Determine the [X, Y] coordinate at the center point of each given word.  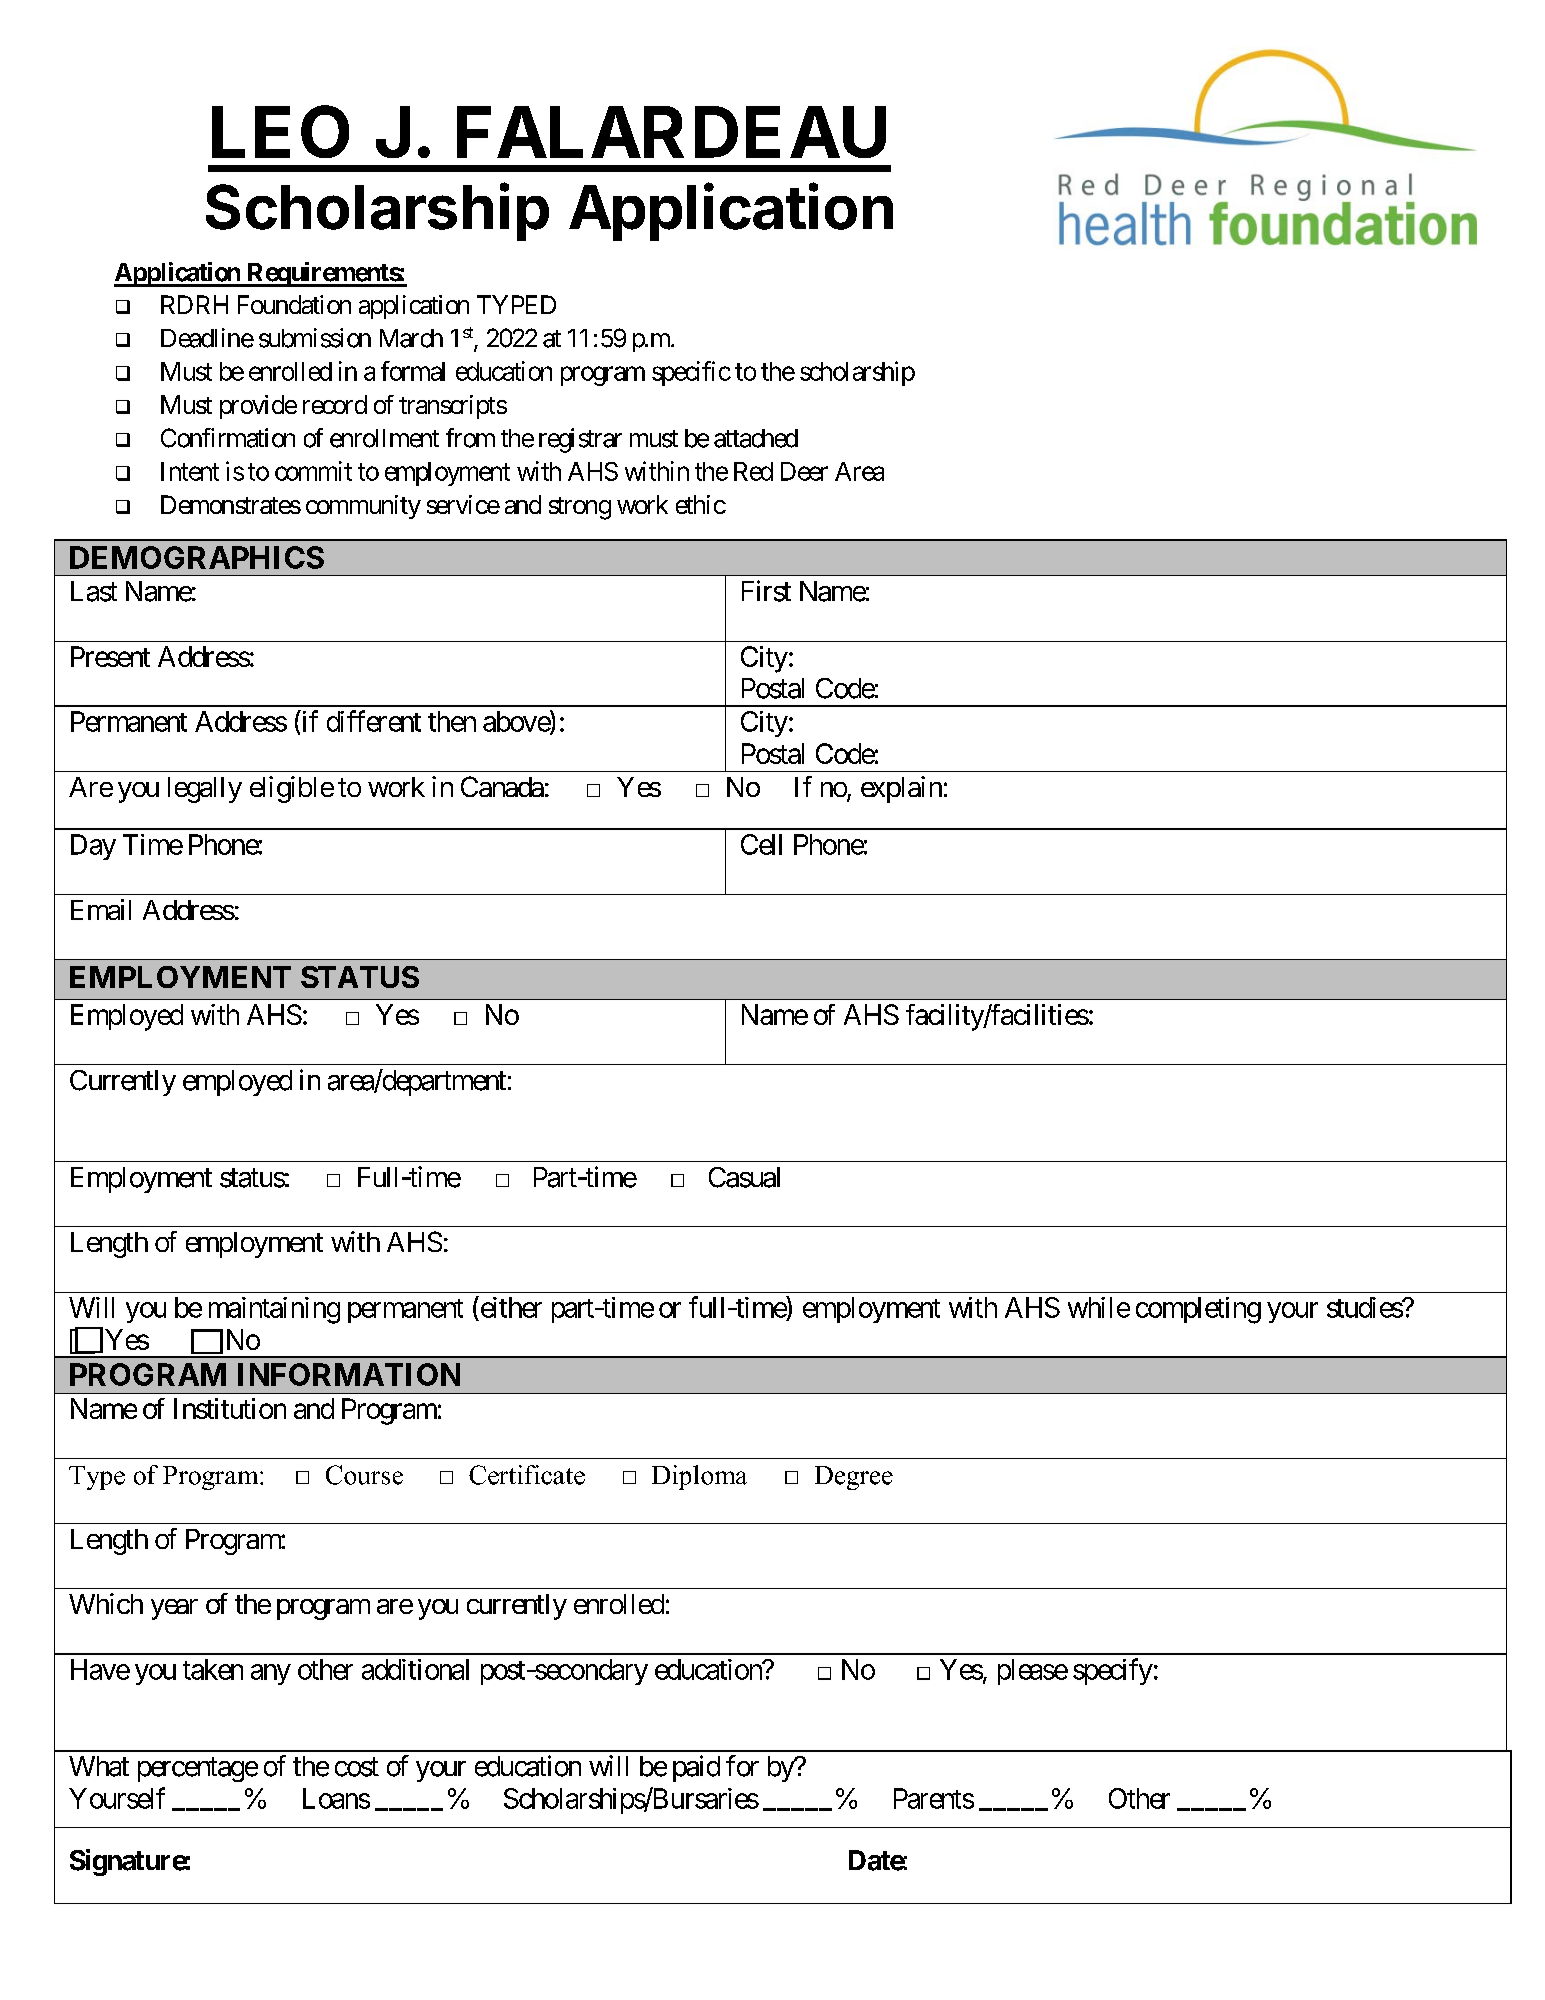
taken [213, 1669]
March [411, 338]
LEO [280, 131]
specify [1113, 1671]
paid [696, 1768]
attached [756, 438]
